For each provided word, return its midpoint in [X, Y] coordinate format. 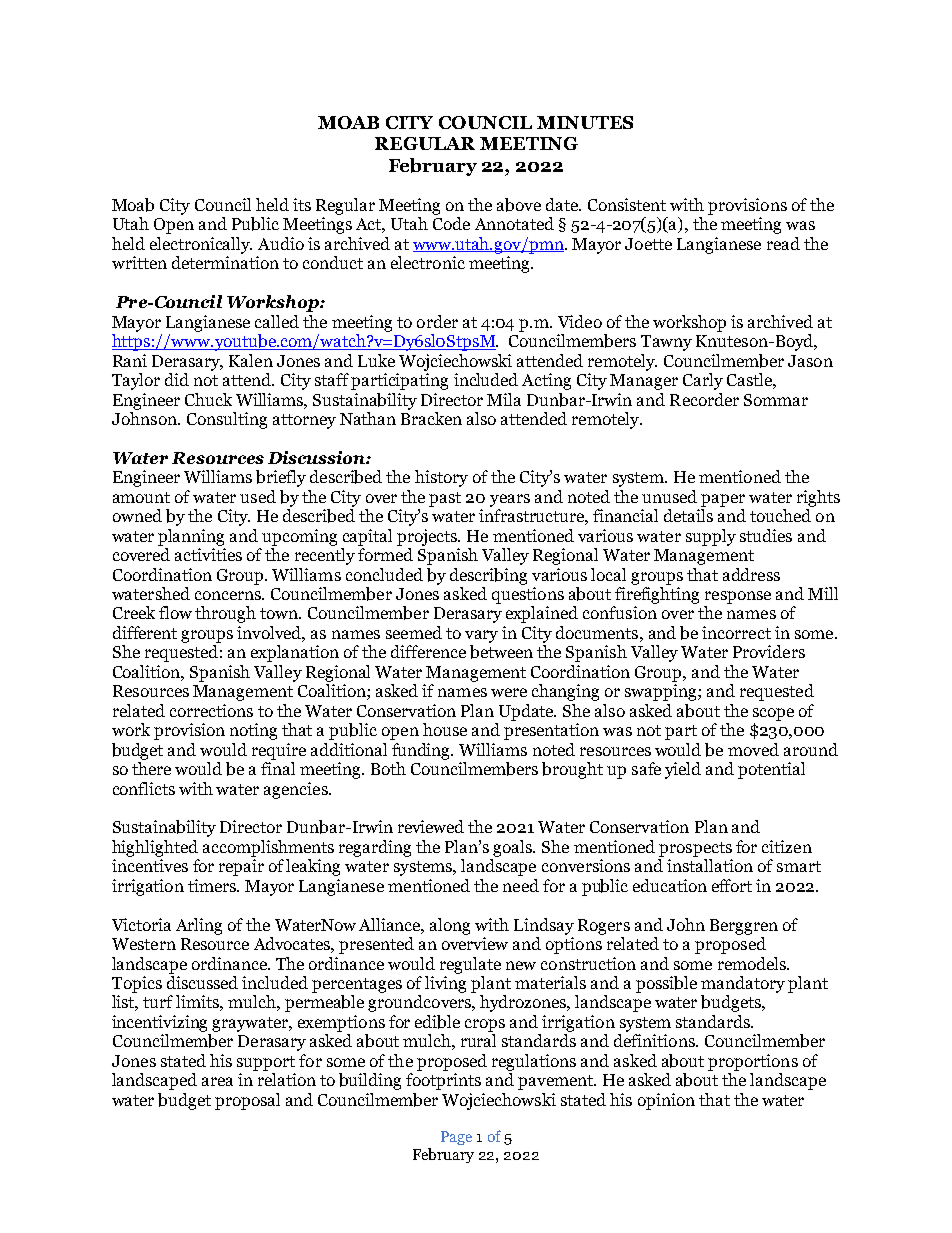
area [217, 1081]
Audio [281, 243]
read [783, 243]
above [519, 205]
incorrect [736, 632]
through [225, 614]
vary [481, 636]
